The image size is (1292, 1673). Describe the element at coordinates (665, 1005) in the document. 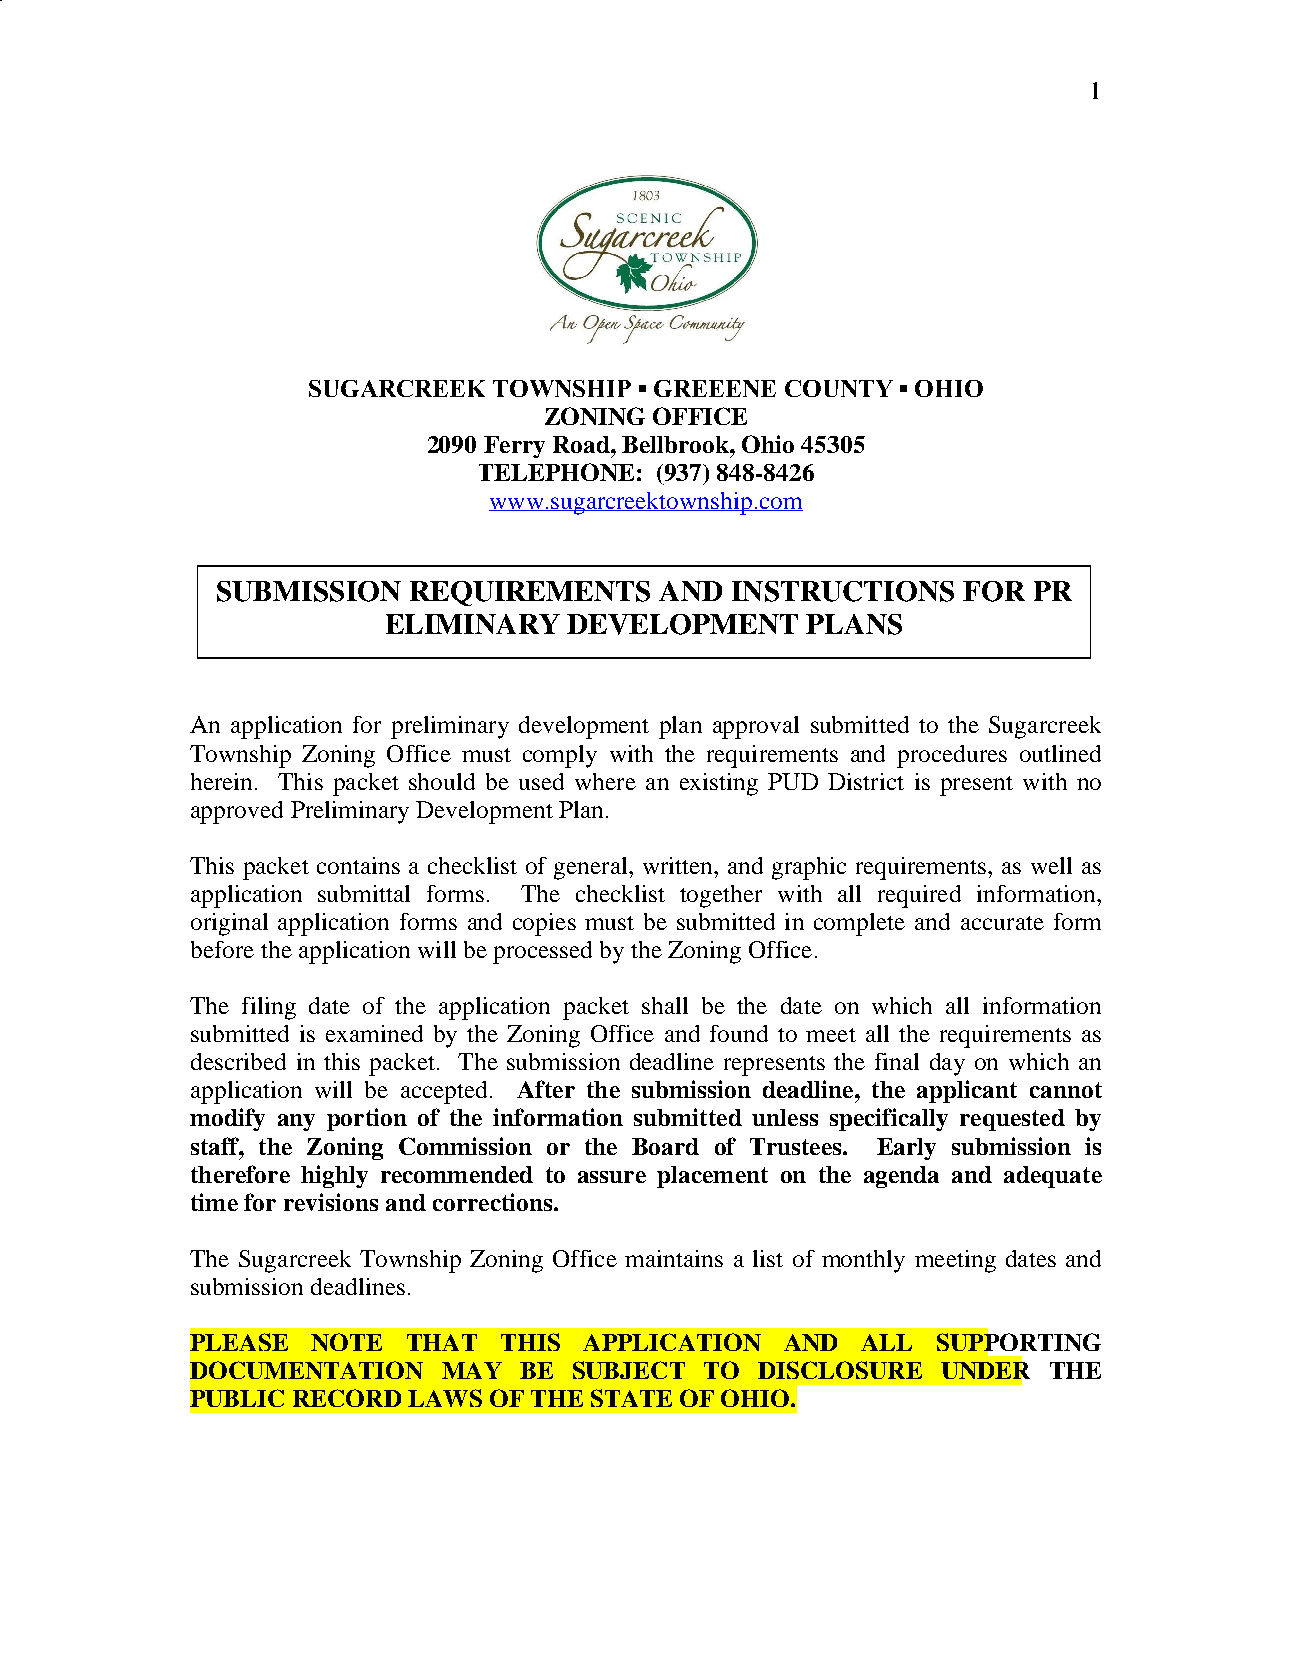

I see `shall` at that location.
